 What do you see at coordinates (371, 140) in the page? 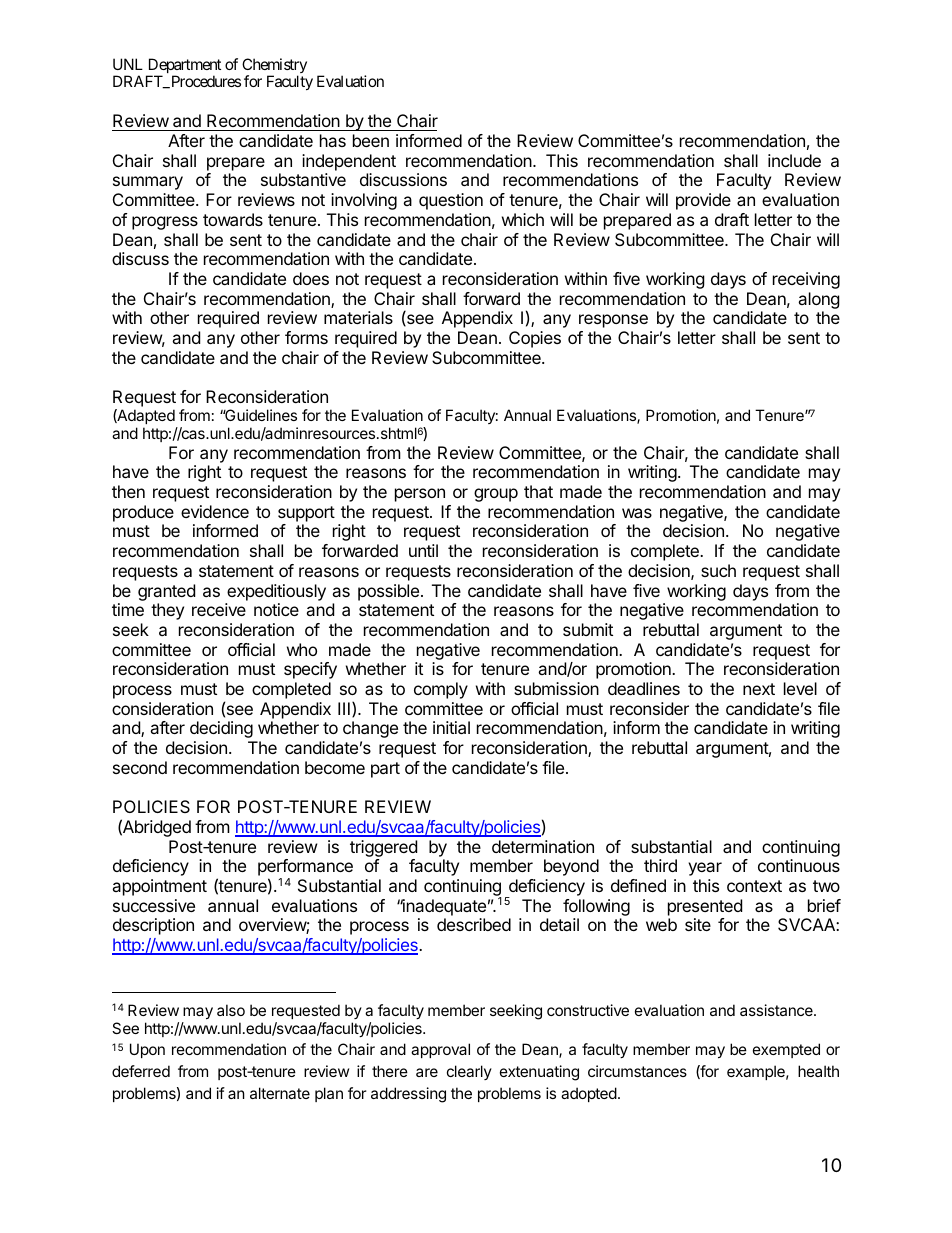
I see `been` at bounding box center [371, 140].
